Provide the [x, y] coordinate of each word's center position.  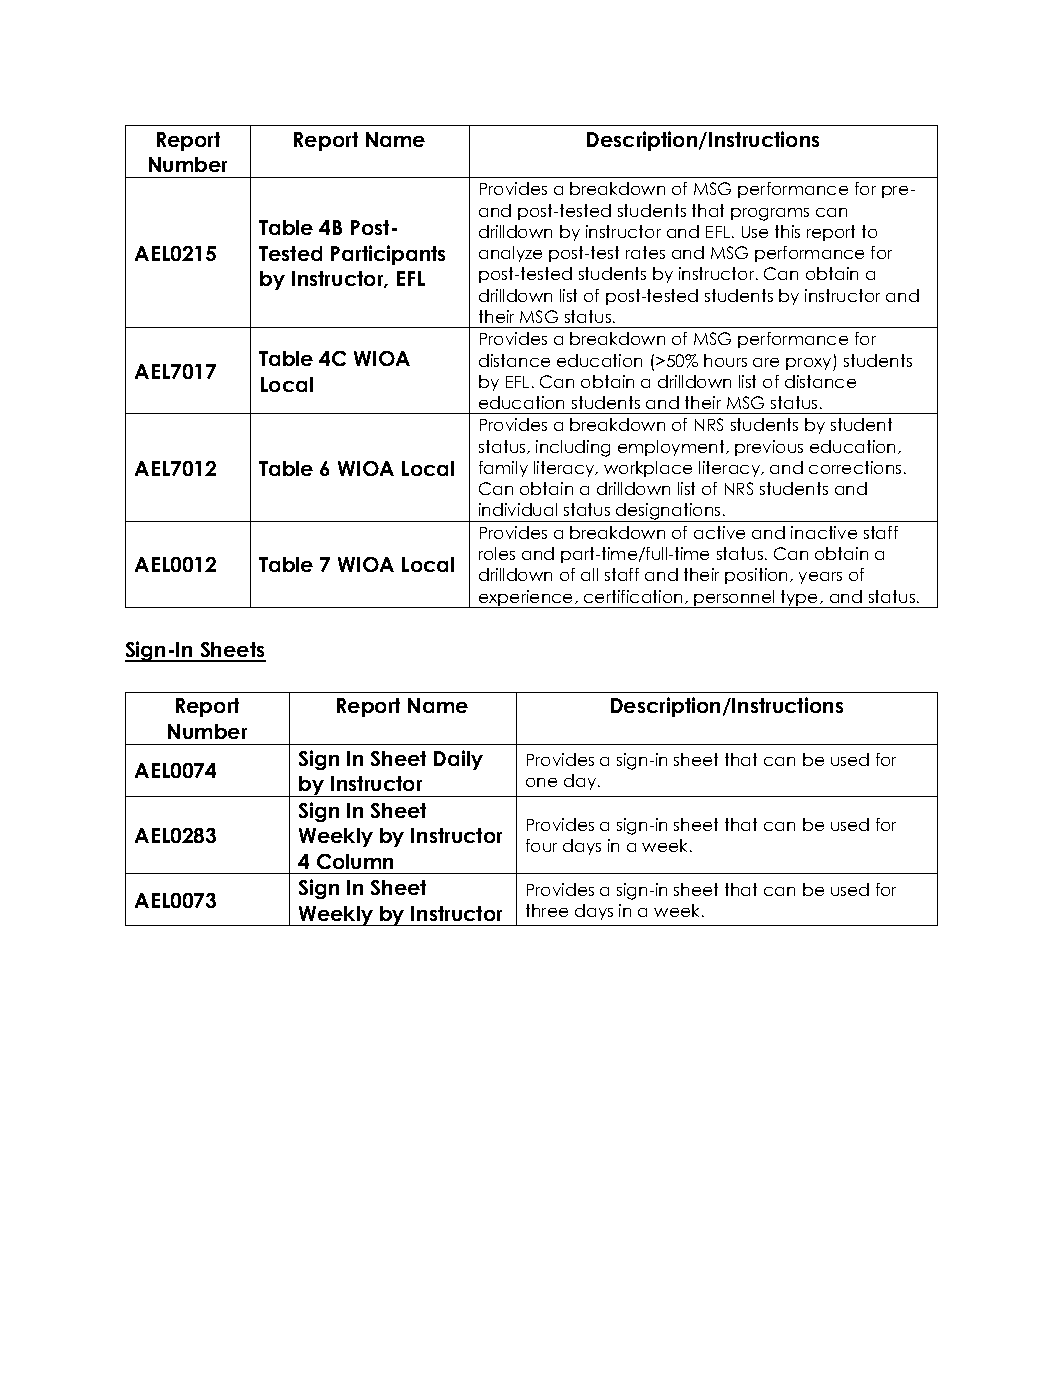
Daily [458, 760]
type [800, 599]
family [503, 469]
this [787, 231]
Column [355, 861]
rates [645, 252]
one [541, 782]
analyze [510, 254]
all [589, 574]
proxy [810, 364]
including [573, 448]
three [547, 910]
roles [497, 553]
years [820, 578]
